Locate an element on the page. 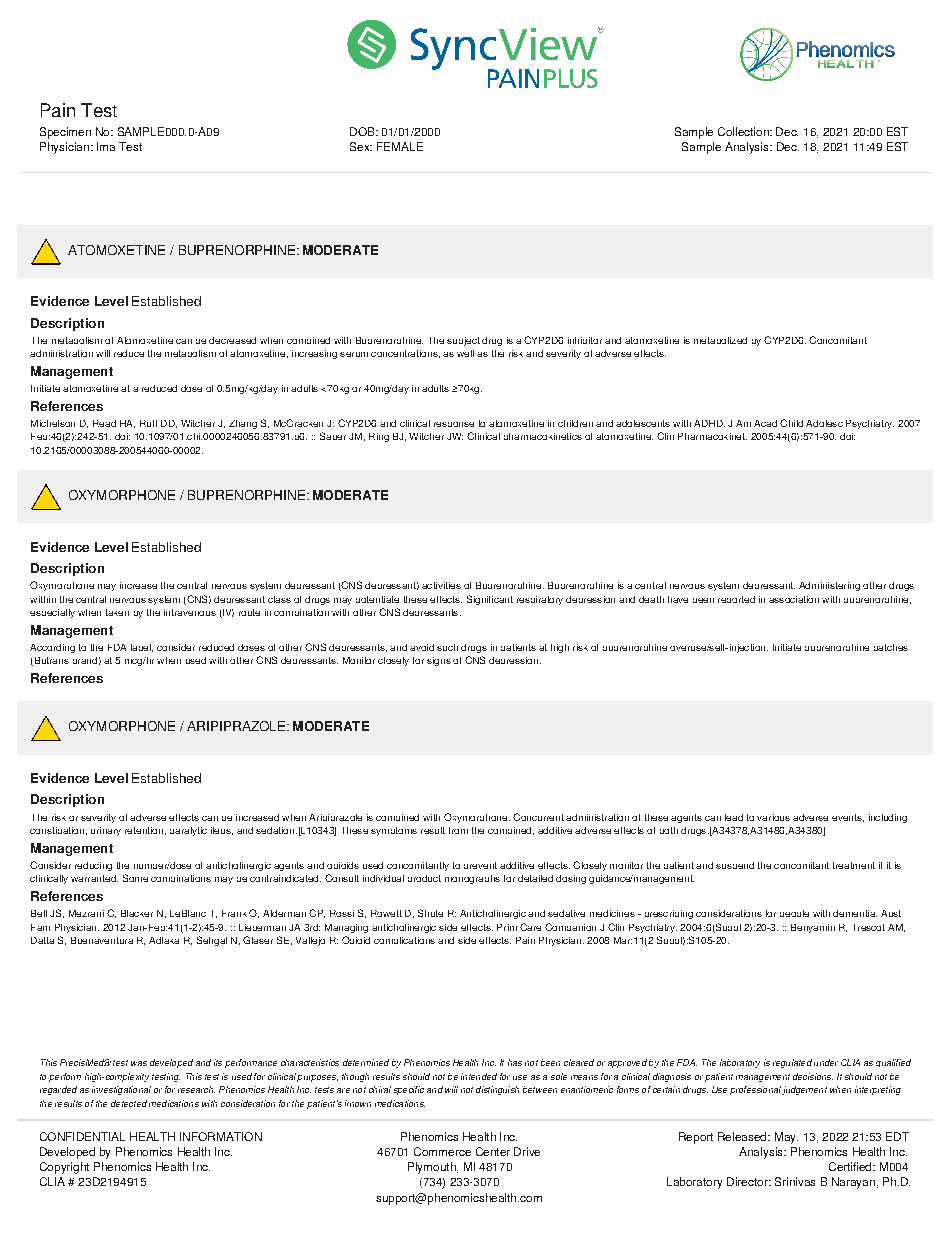  Srinivas is located at coordinates (795, 1181).
